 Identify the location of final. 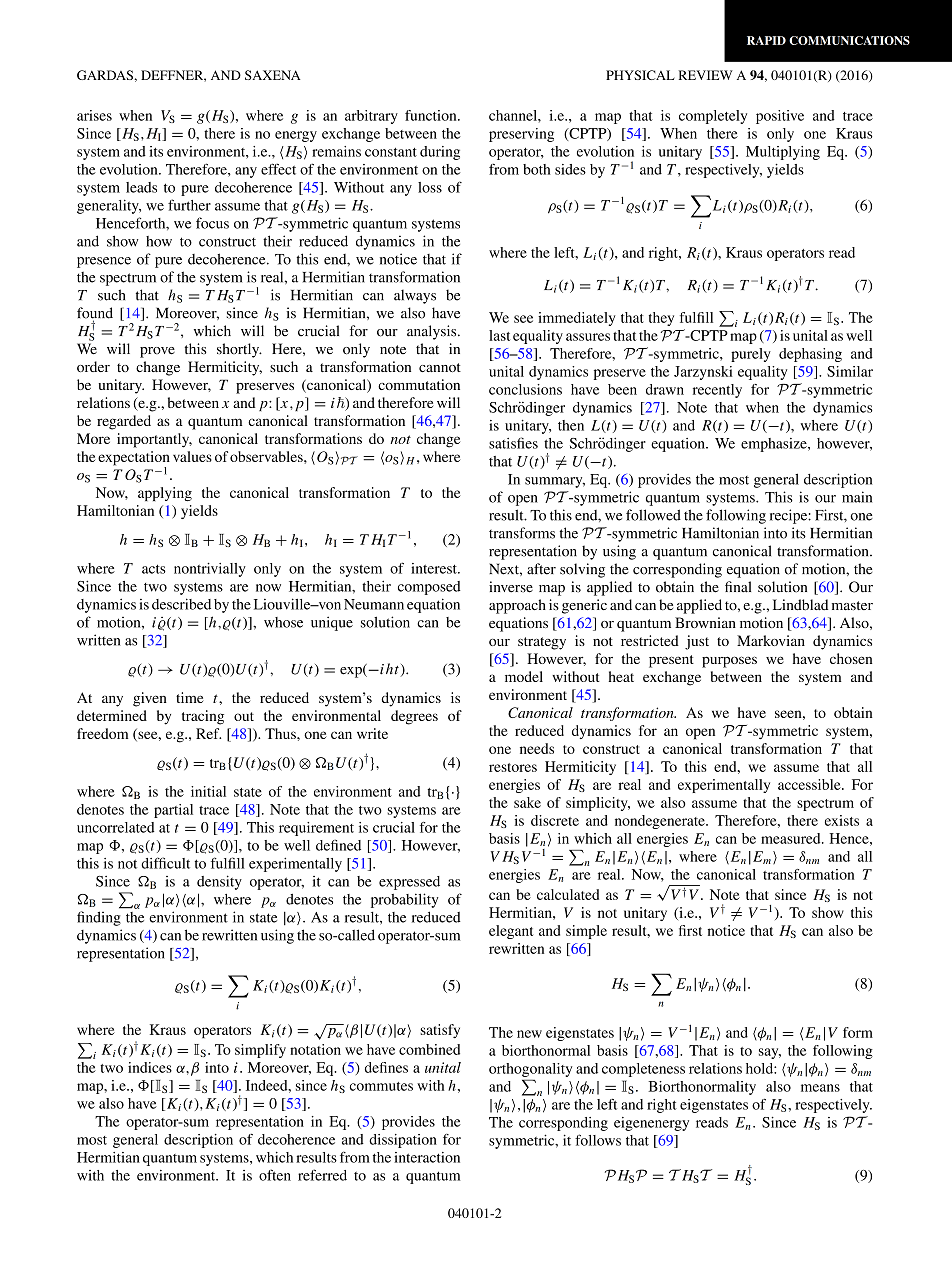
(738, 587).
